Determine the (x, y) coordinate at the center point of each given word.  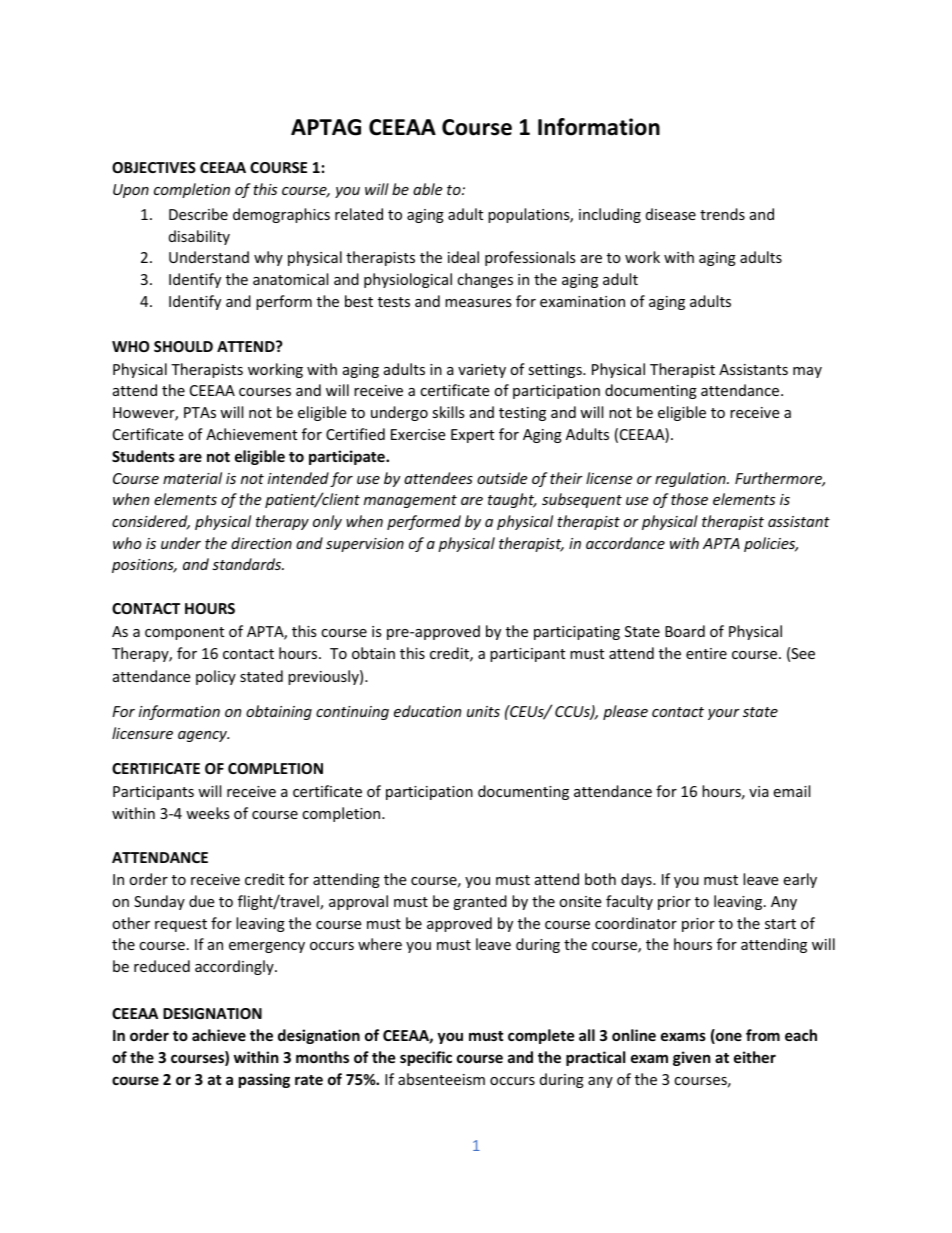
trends (722, 214)
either (755, 1057)
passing (264, 1080)
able (427, 189)
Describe (198, 214)
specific (426, 1058)
